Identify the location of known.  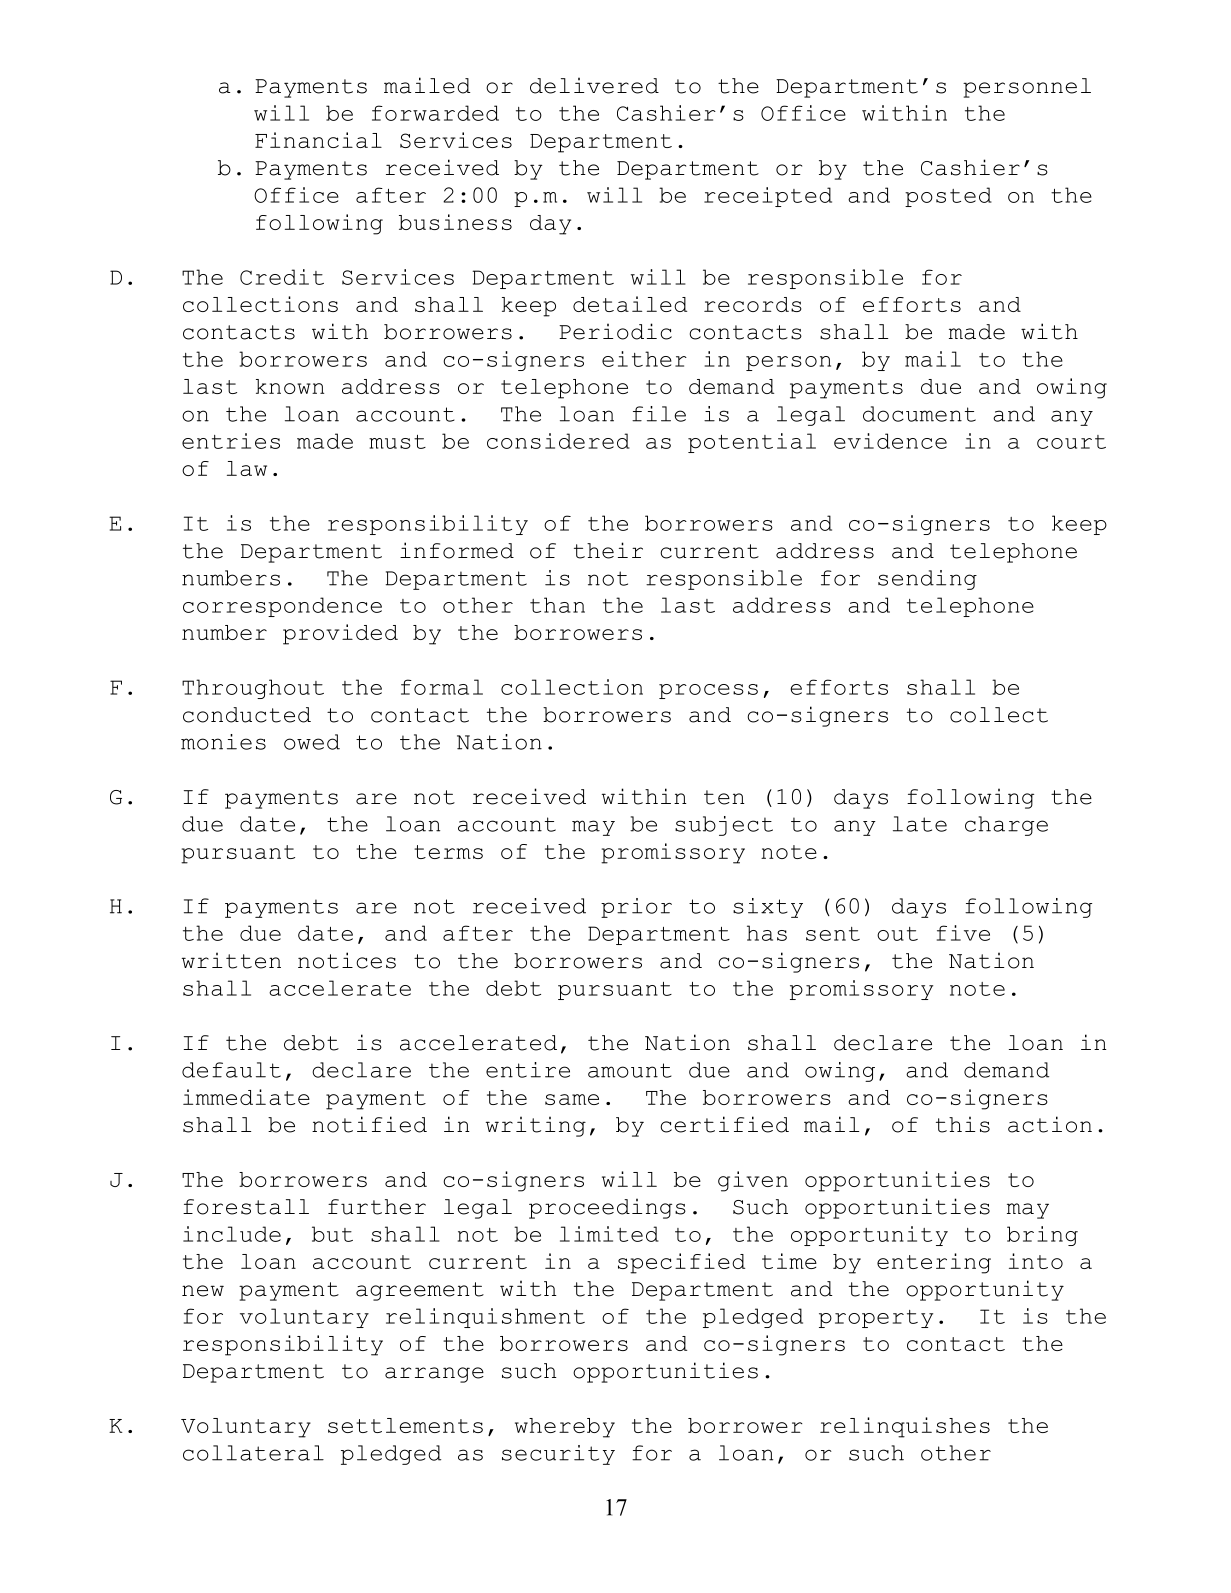
(290, 386).
